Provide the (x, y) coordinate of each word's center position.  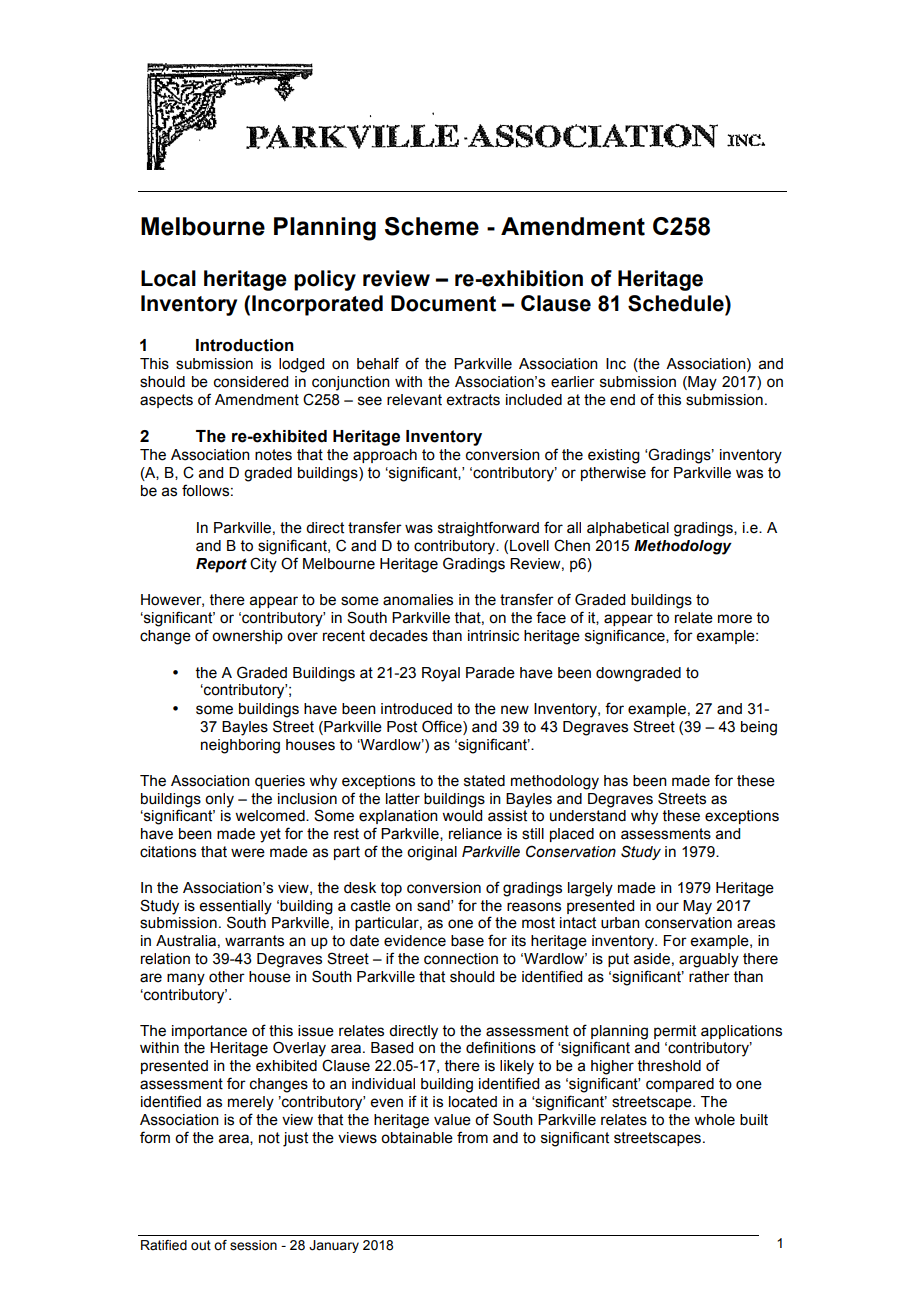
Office (443, 727)
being (759, 728)
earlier (573, 382)
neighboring (240, 746)
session (253, 1245)
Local (168, 278)
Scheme (432, 226)
